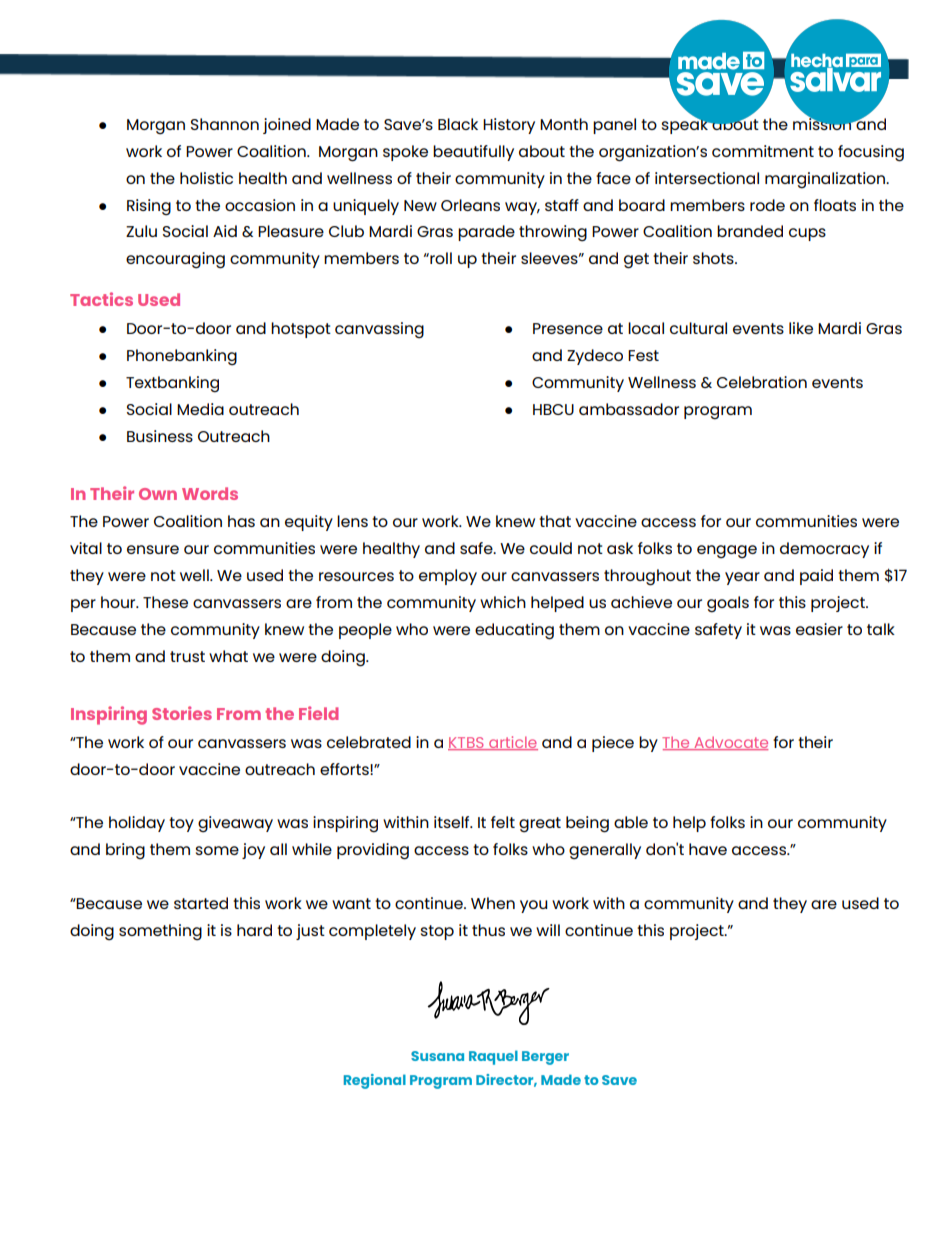  What do you see at coordinates (555, 521) in the screenshot?
I see `that` at bounding box center [555, 521].
